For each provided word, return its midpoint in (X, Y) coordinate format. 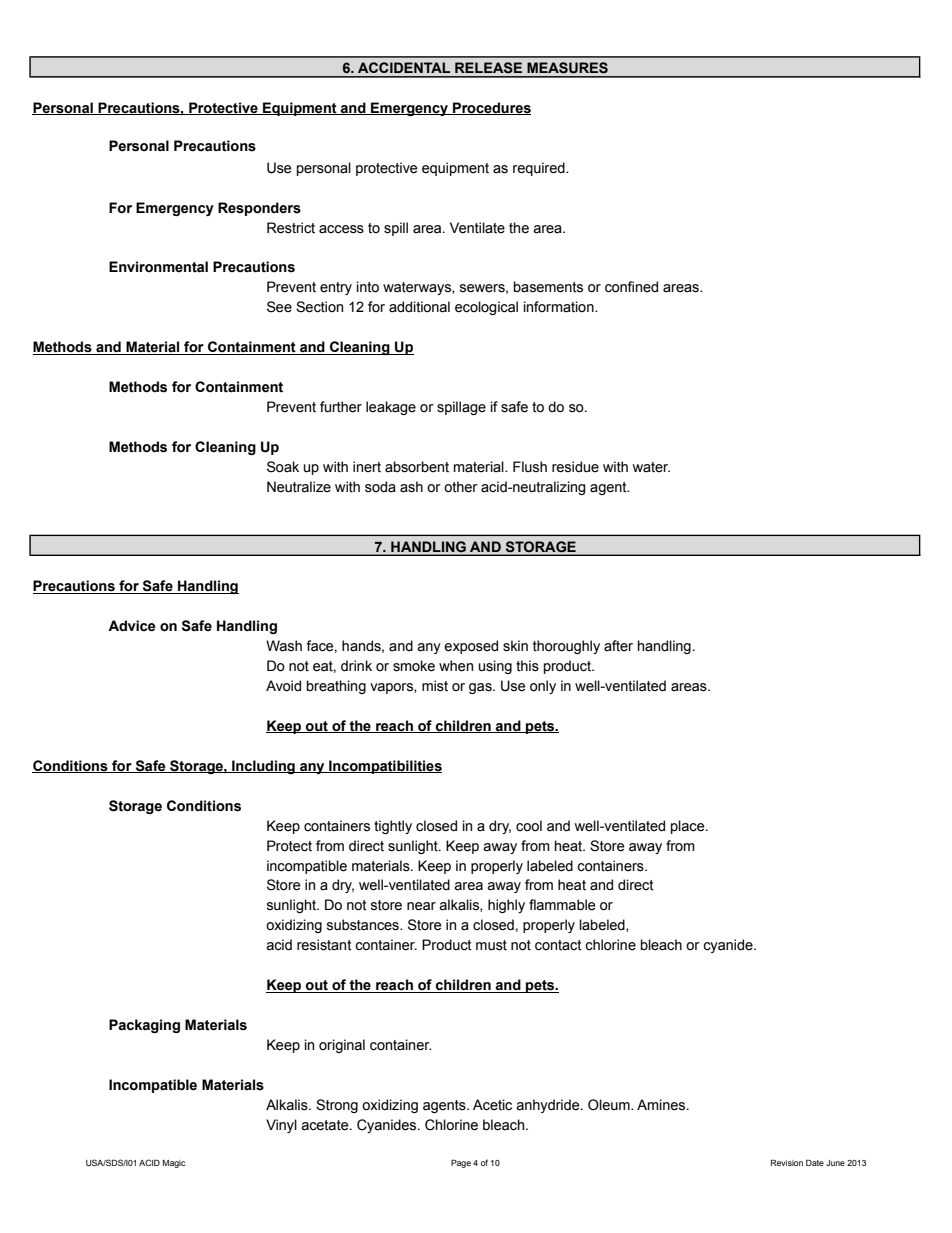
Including (263, 767)
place (689, 827)
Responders (259, 209)
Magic (174, 1164)
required (540, 169)
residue (575, 467)
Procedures (491, 108)
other (461, 487)
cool (529, 826)
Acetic (492, 1105)
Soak (283, 467)
